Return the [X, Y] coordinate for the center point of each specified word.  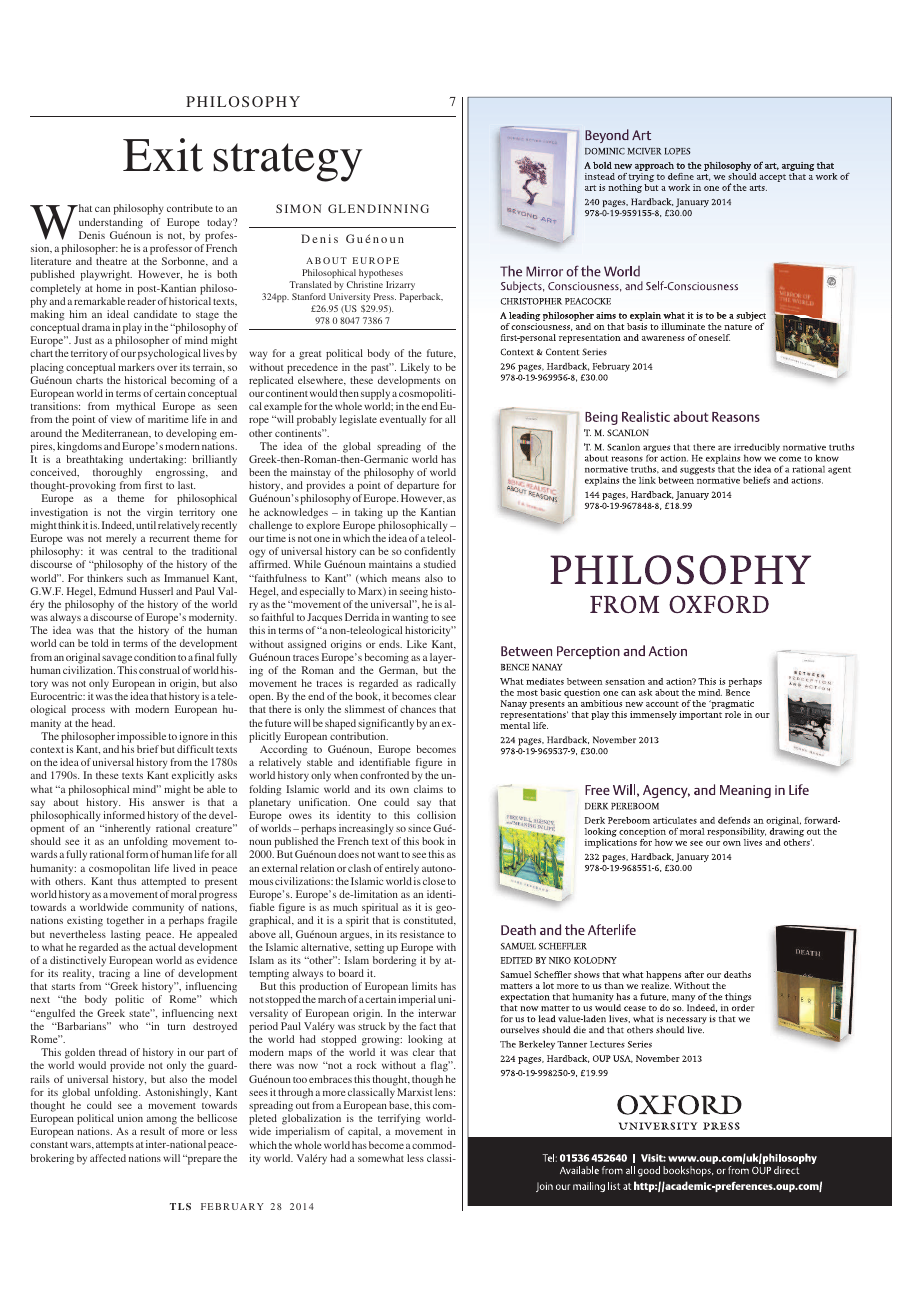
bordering [394, 961]
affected [108, 1158]
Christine [365, 284]
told [100, 643]
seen [227, 407]
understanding [111, 223]
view [121, 419]
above [262, 934]
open [261, 700]
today [221, 223]
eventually [403, 420]
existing [85, 921]
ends [390, 644]
